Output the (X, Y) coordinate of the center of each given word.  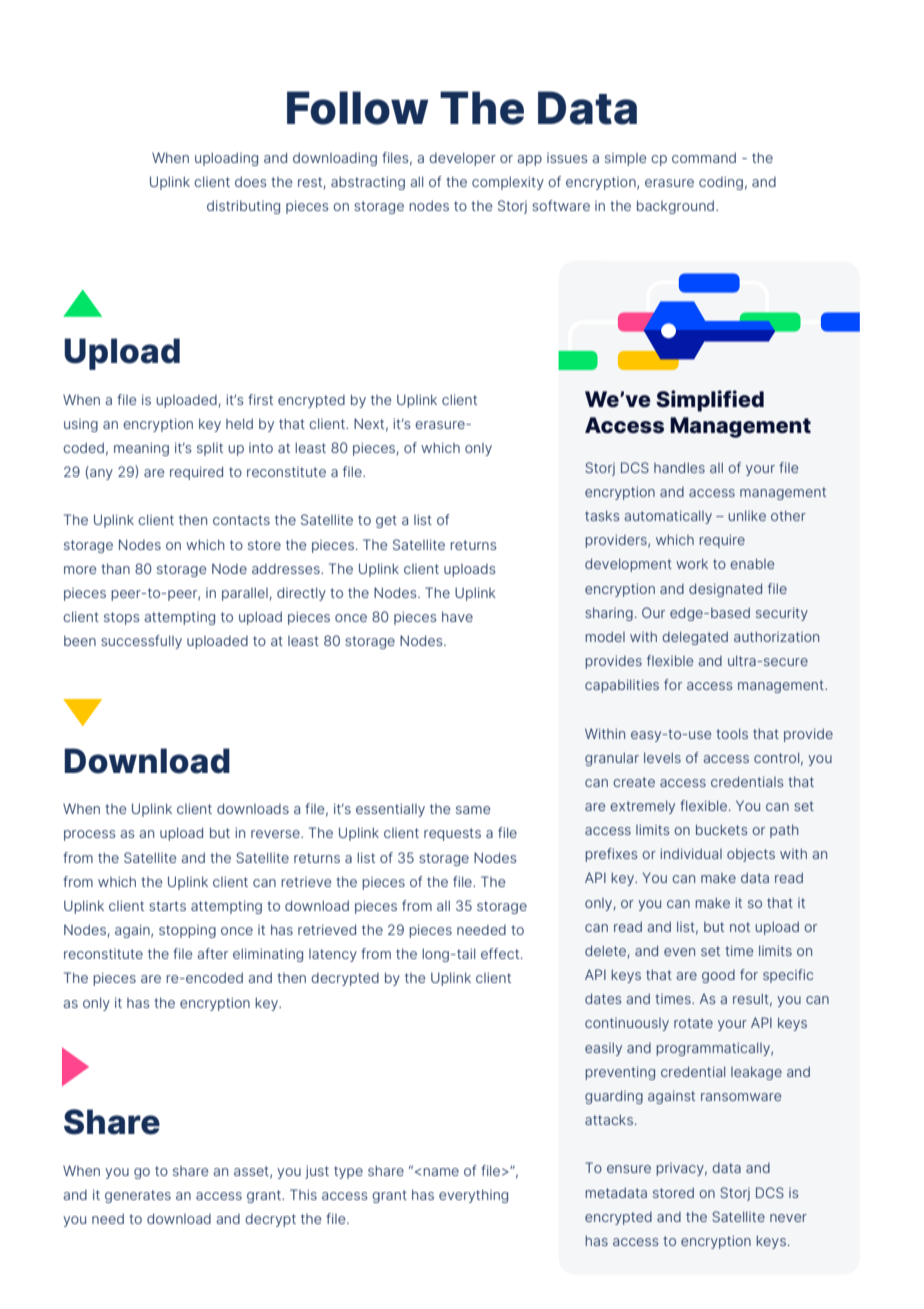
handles (679, 467)
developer (462, 159)
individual (691, 853)
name (441, 1172)
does (250, 181)
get (386, 521)
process (89, 835)
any (100, 474)
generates (138, 1196)
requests (452, 834)
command (704, 157)
